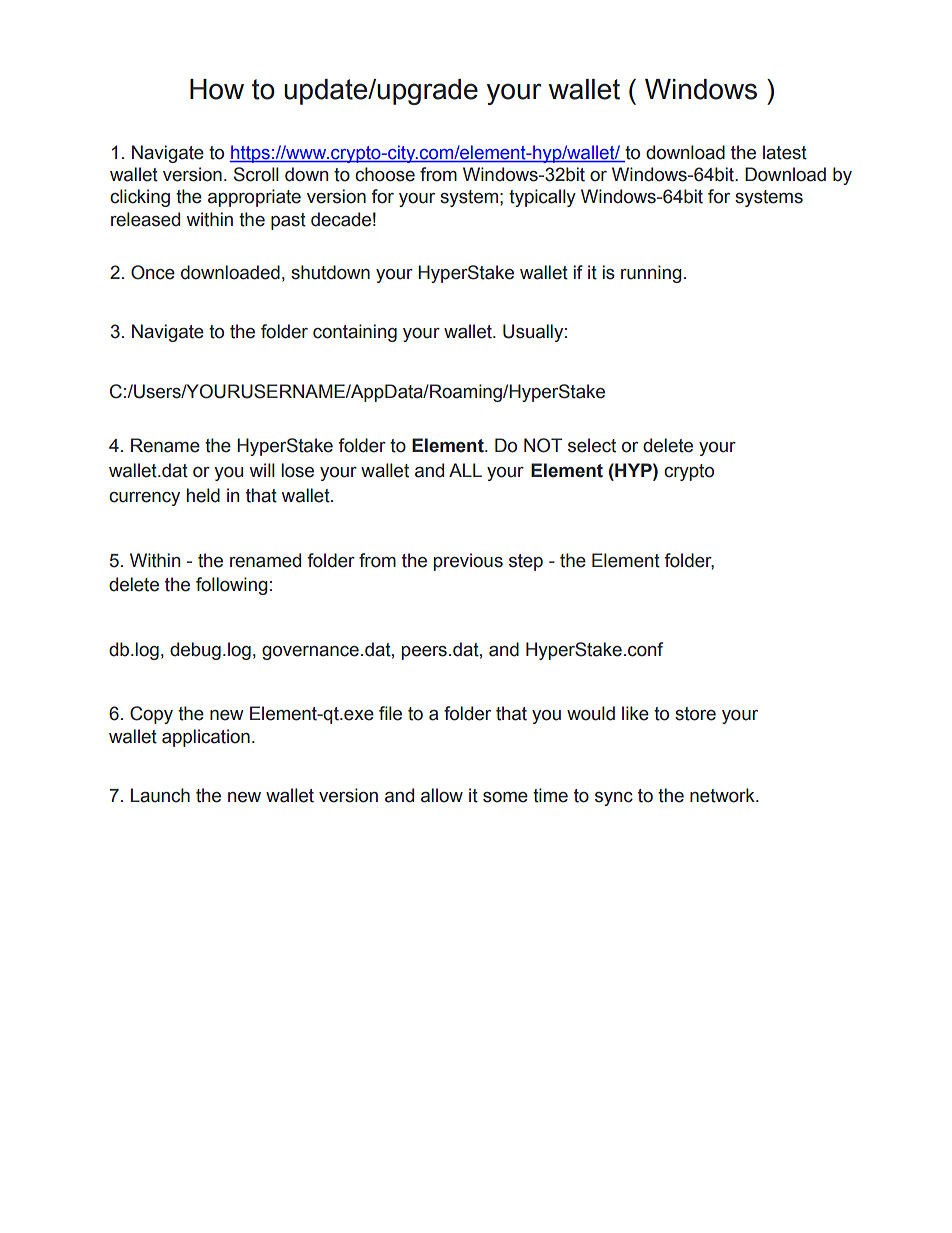 This screenshot has width=952, height=1233. What do you see at coordinates (153, 272) in the screenshot?
I see `Once` at bounding box center [153, 272].
